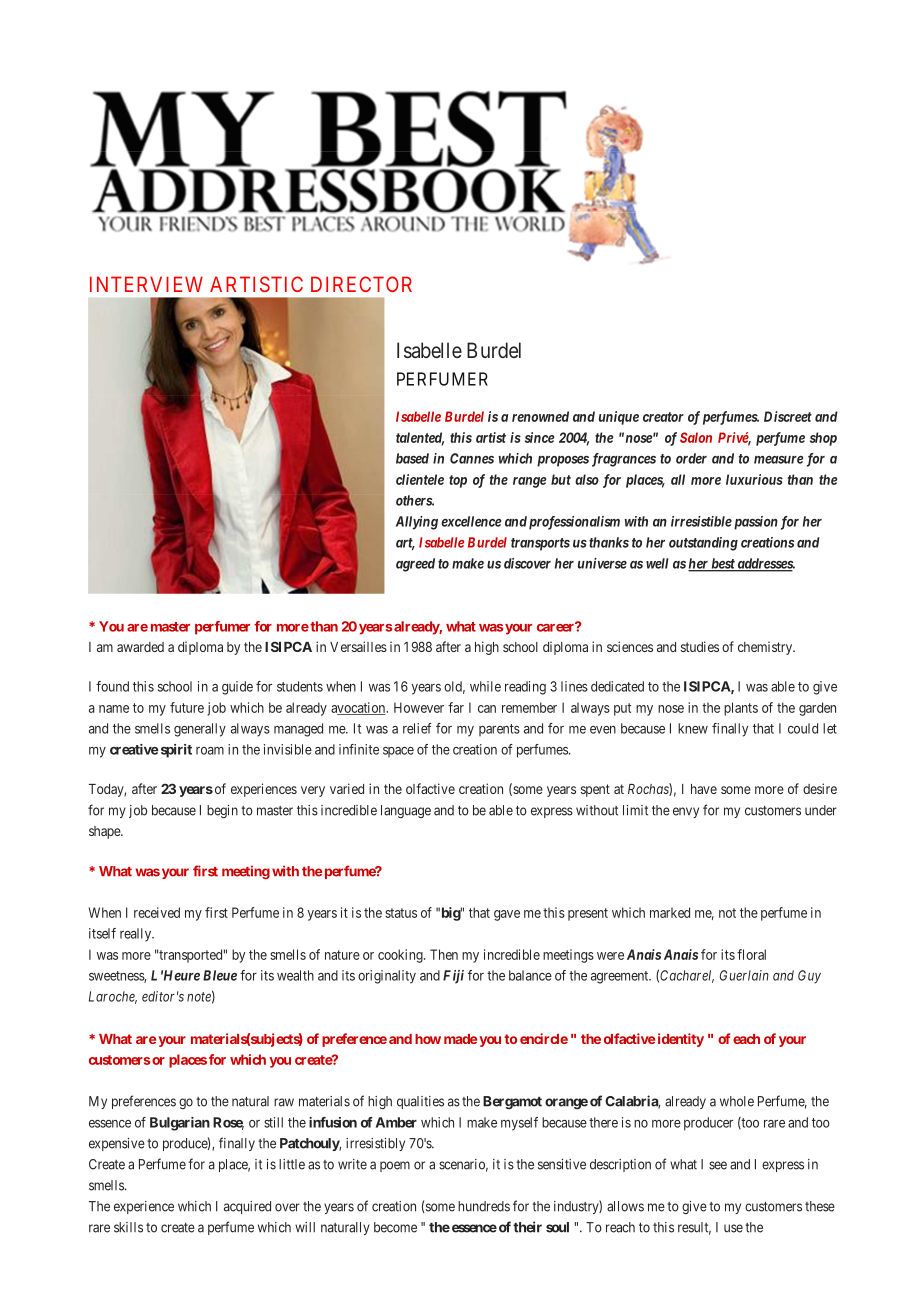 The image size is (924, 1308). What do you see at coordinates (788, 416) in the screenshot?
I see `Discreet` at bounding box center [788, 416].
